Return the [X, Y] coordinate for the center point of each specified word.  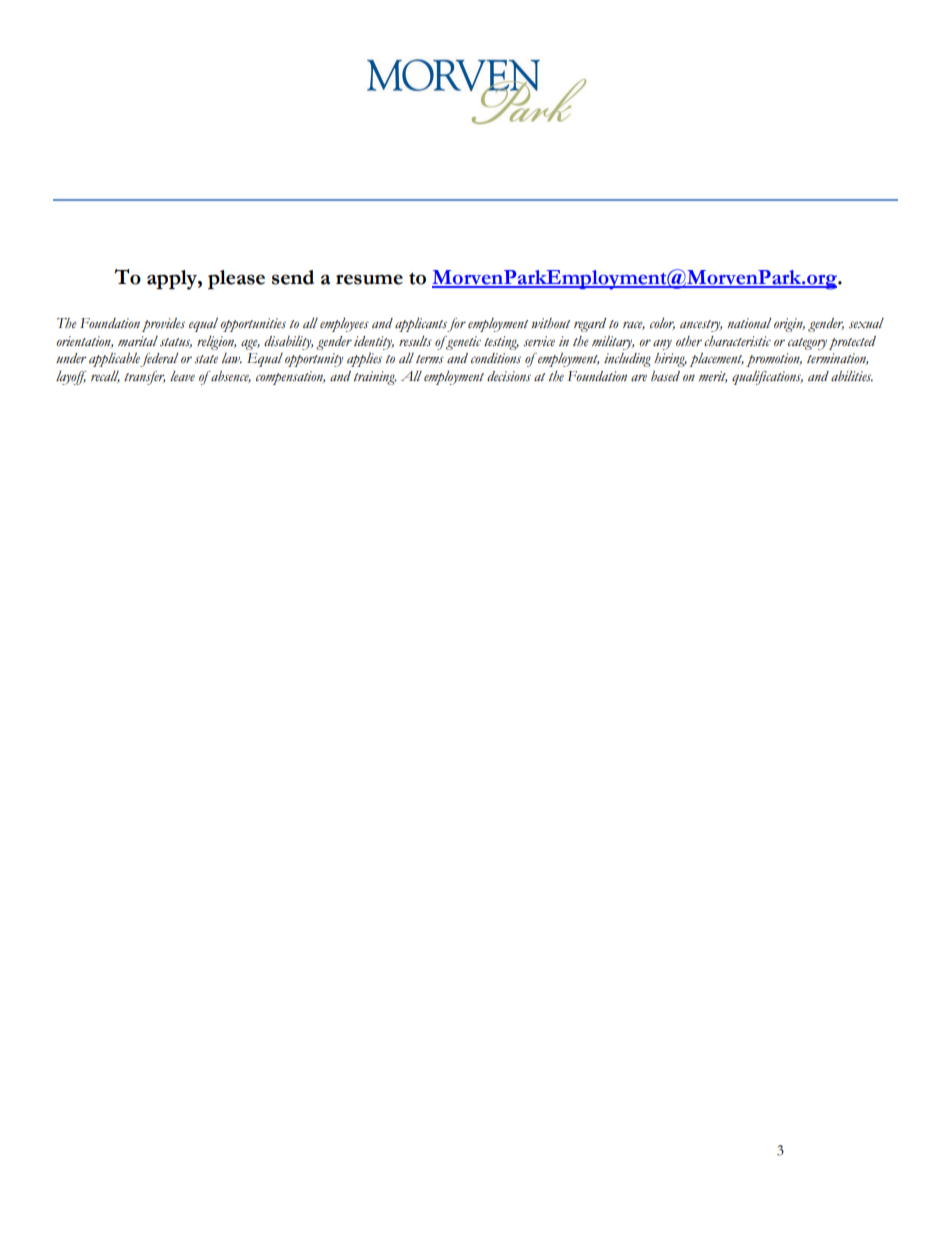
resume [369, 279]
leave [182, 375]
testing [501, 343]
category [807, 344]
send [293, 277]
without [550, 323]
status [176, 343]
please [236, 279]
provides [163, 325]
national [749, 322]
